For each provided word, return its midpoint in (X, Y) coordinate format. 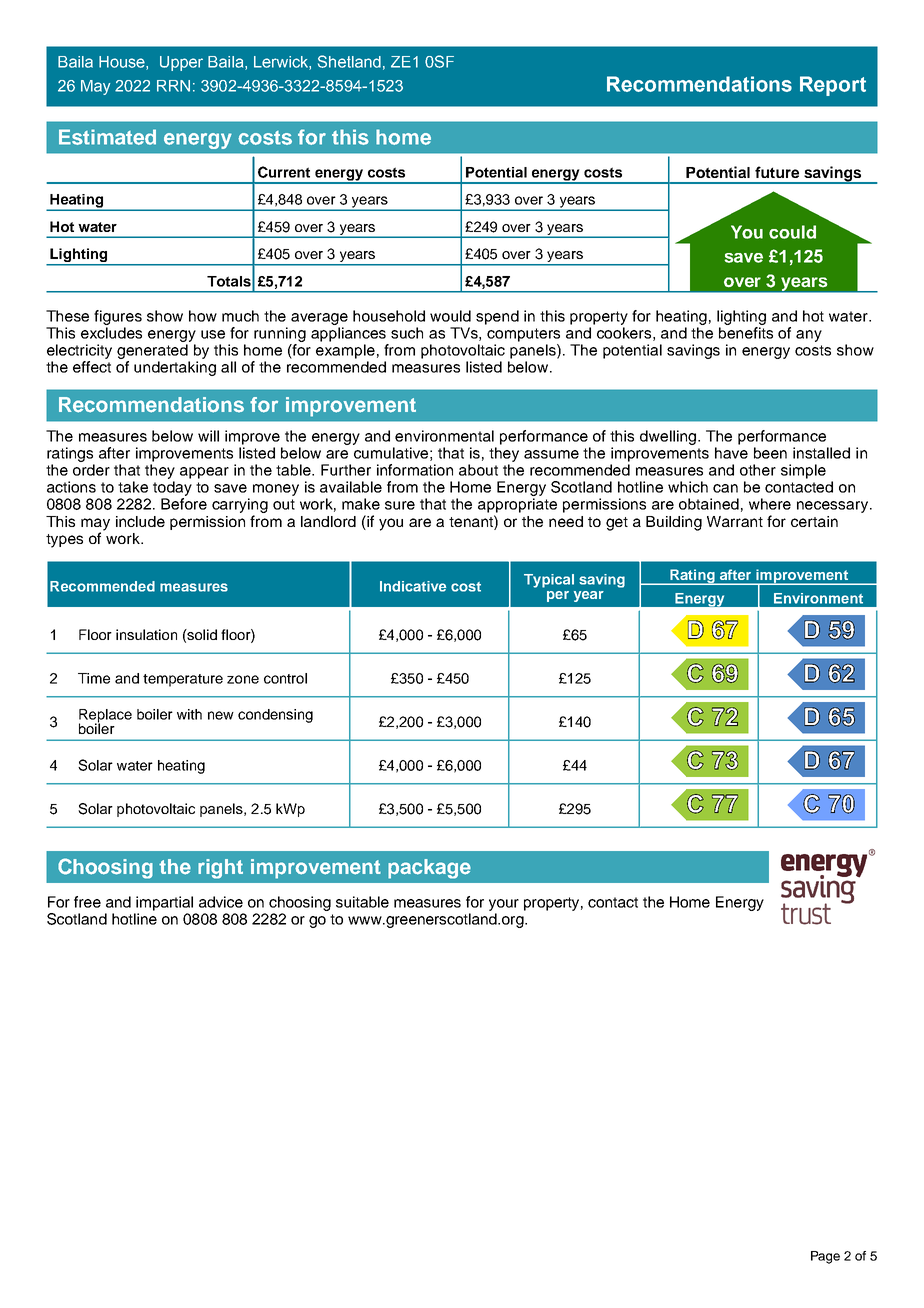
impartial (164, 903)
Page (825, 1257)
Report (833, 86)
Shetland (349, 61)
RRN (173, 86)
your (504, 905)
